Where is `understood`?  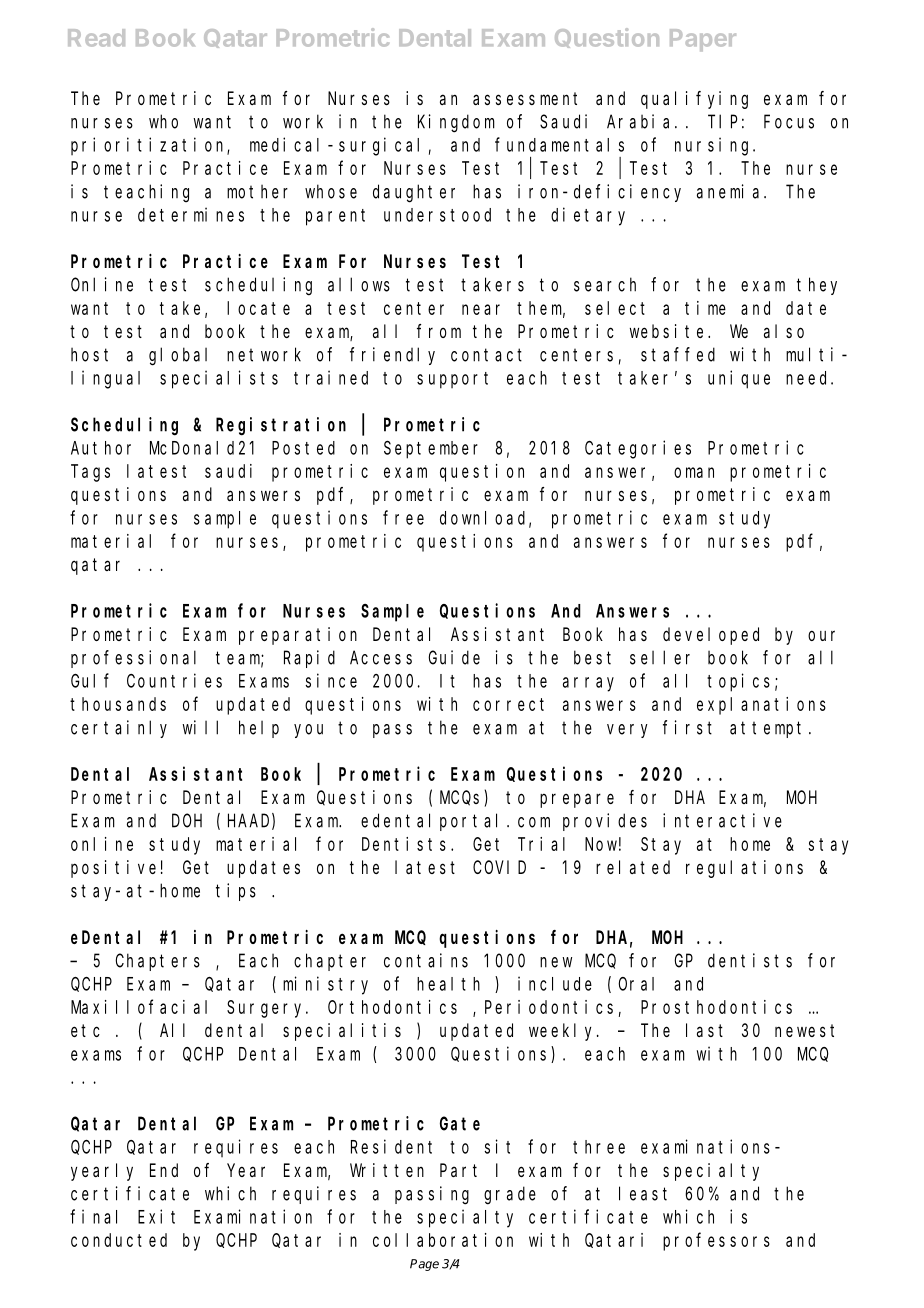 understood is located at coordinates (437, 215).
